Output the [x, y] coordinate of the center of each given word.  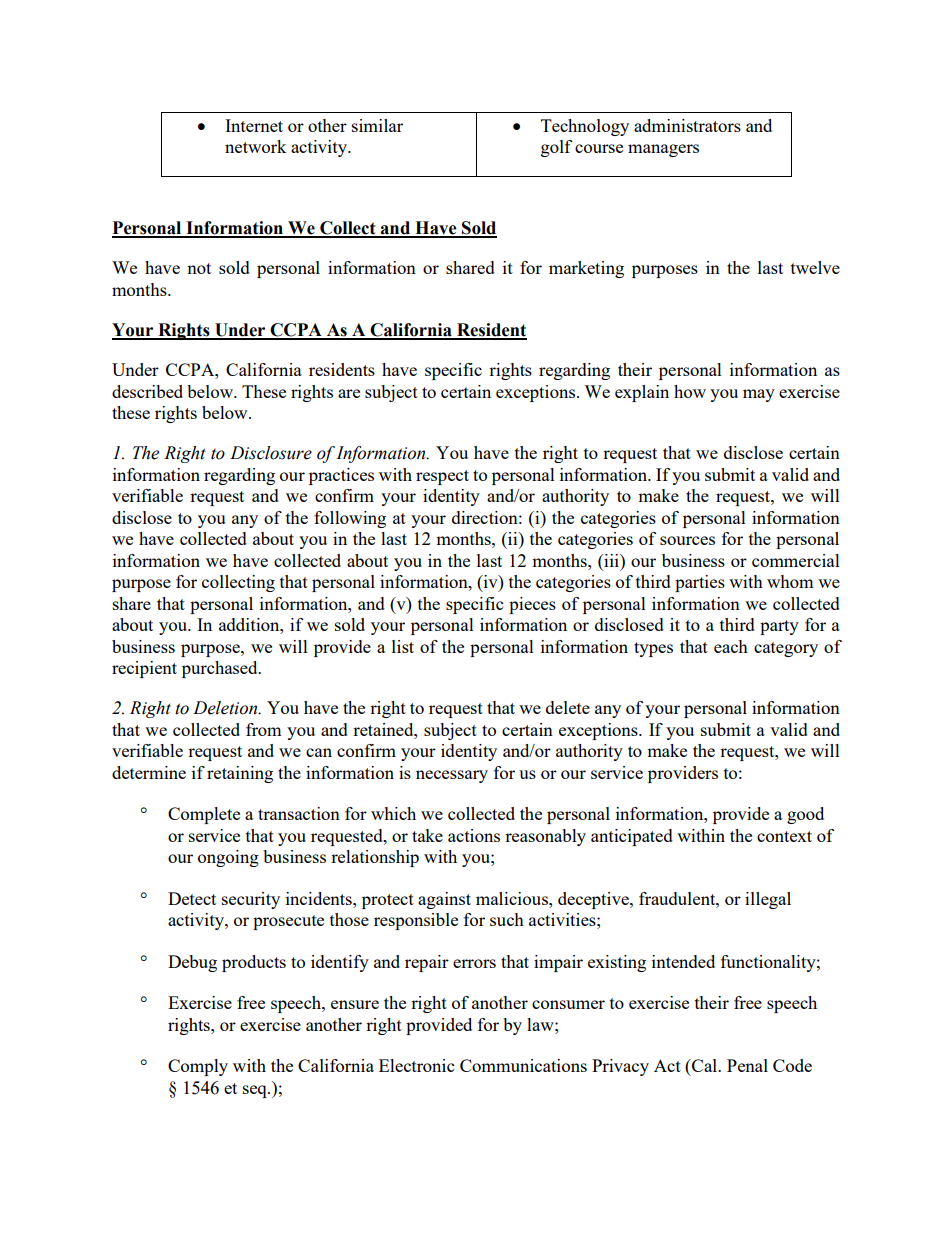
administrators [687, 125]
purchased [221, 669]
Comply [198, 1067]
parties [700, 583]
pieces [532, 605]
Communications [523, 1065]
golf [556, 148]
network [256, 146]
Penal [747, 1065]
